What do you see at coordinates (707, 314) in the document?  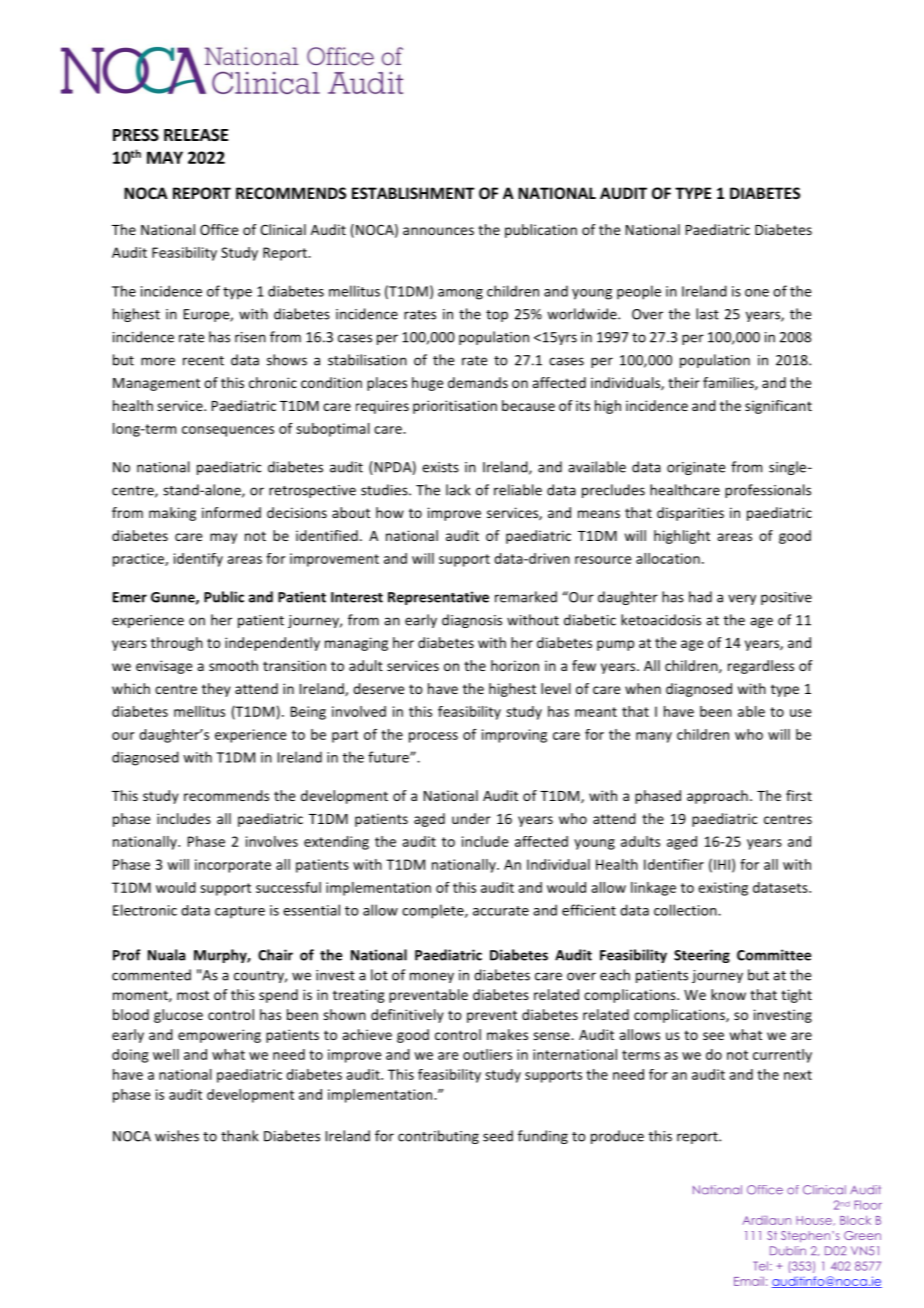 I see `last` at bounding box center [707, 314].
